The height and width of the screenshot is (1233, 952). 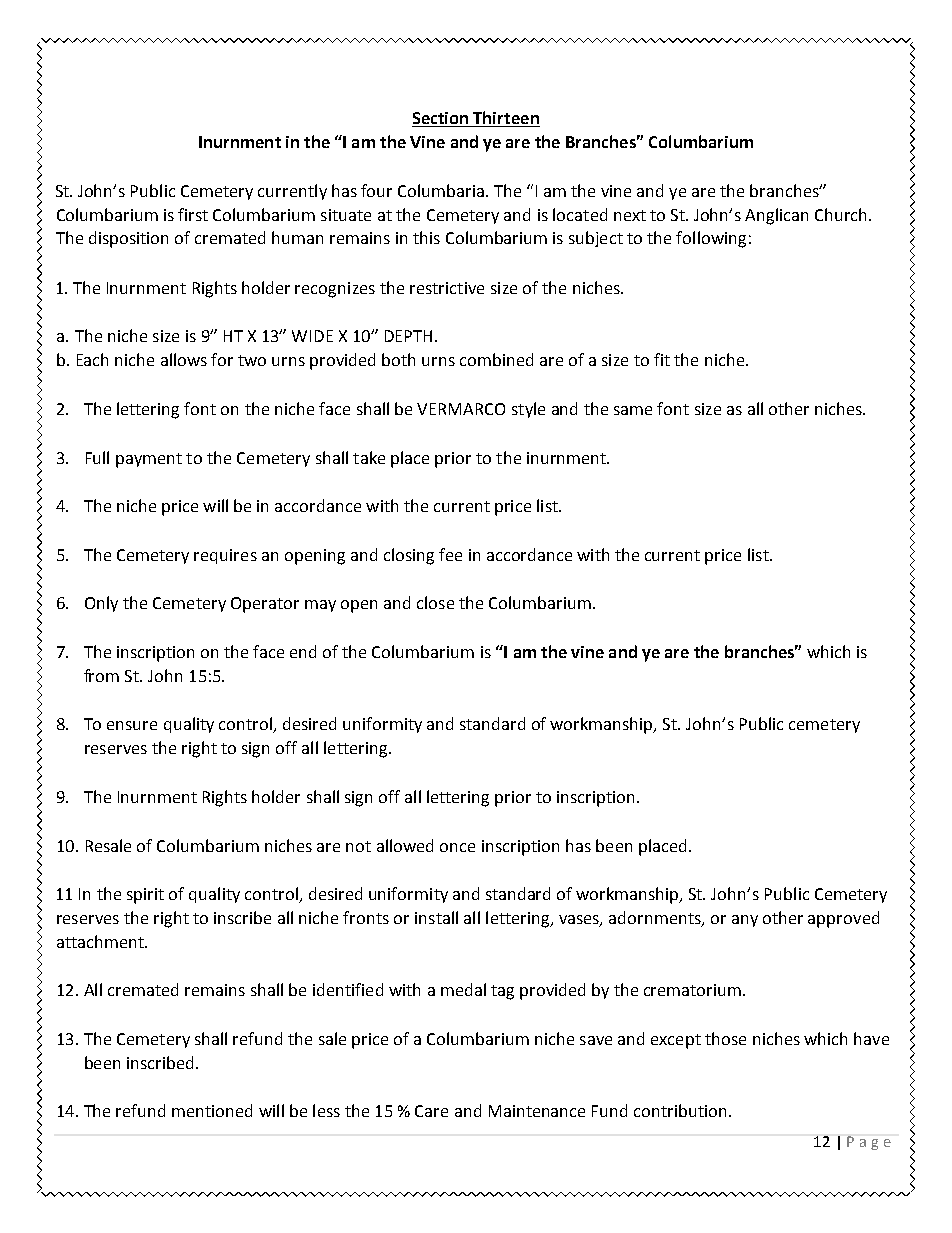 I want to click on Thirteen, so click(x=506, y=117).
